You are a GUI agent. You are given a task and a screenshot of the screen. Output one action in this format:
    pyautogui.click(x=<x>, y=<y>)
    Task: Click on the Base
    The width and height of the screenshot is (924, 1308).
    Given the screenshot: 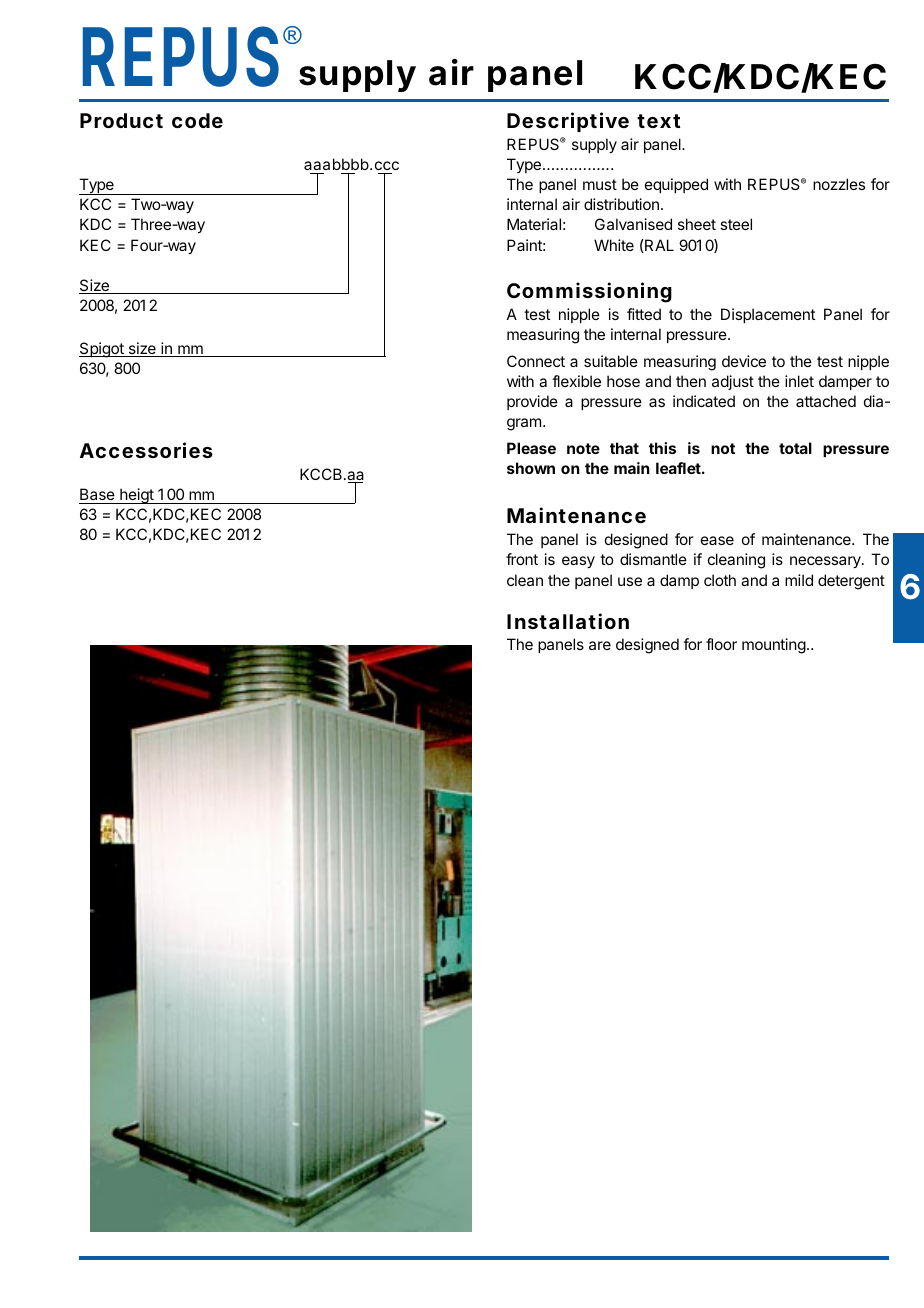 What is the action you would take?
    pyautogui.click(x=97, y=494)
